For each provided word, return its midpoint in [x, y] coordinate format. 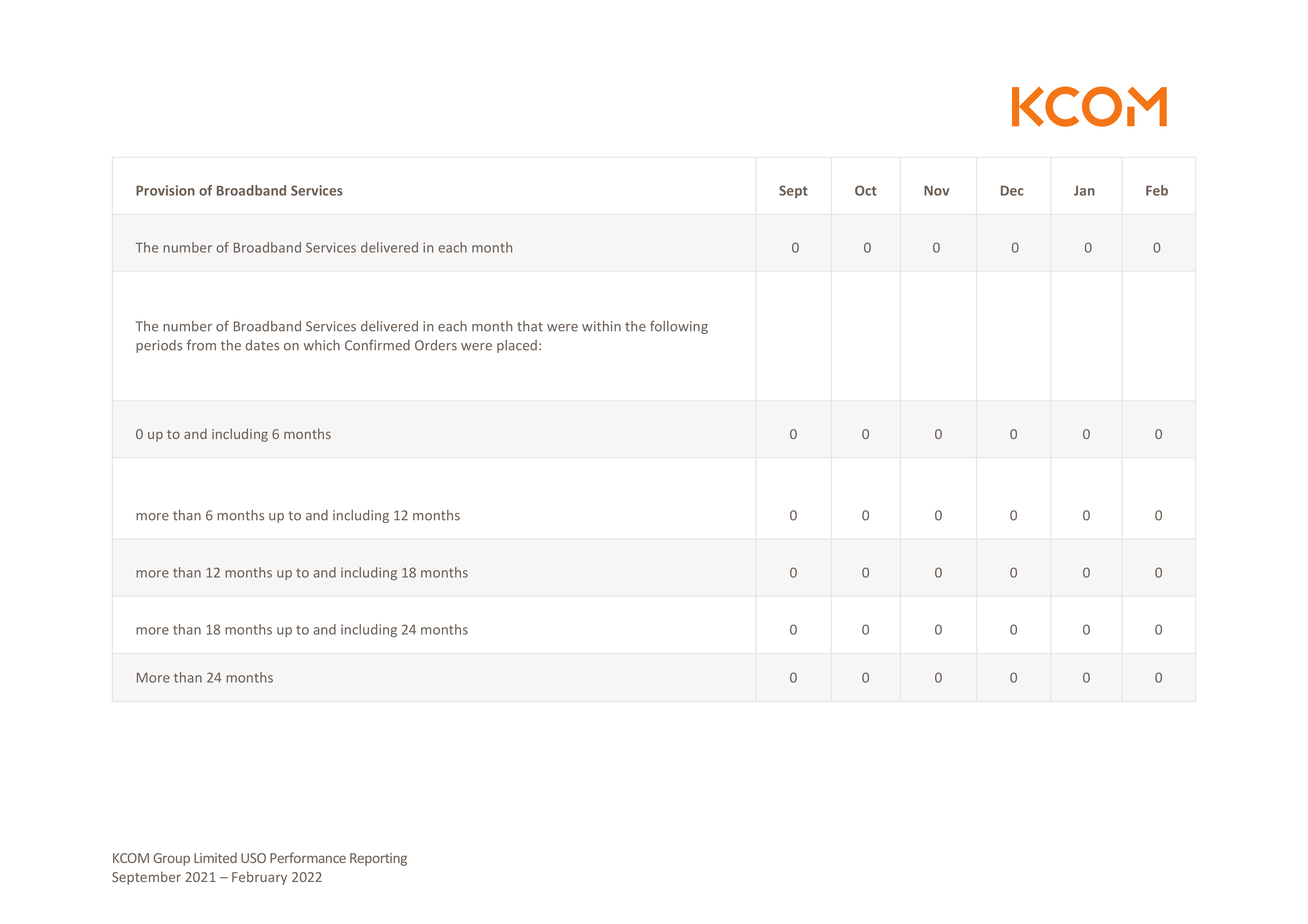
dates [262, 345]
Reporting [378, 859]
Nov [936, 191]
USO [253, 858]
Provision [165, 190]
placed [517, 346]
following [679, 327]
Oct [866, 190]
